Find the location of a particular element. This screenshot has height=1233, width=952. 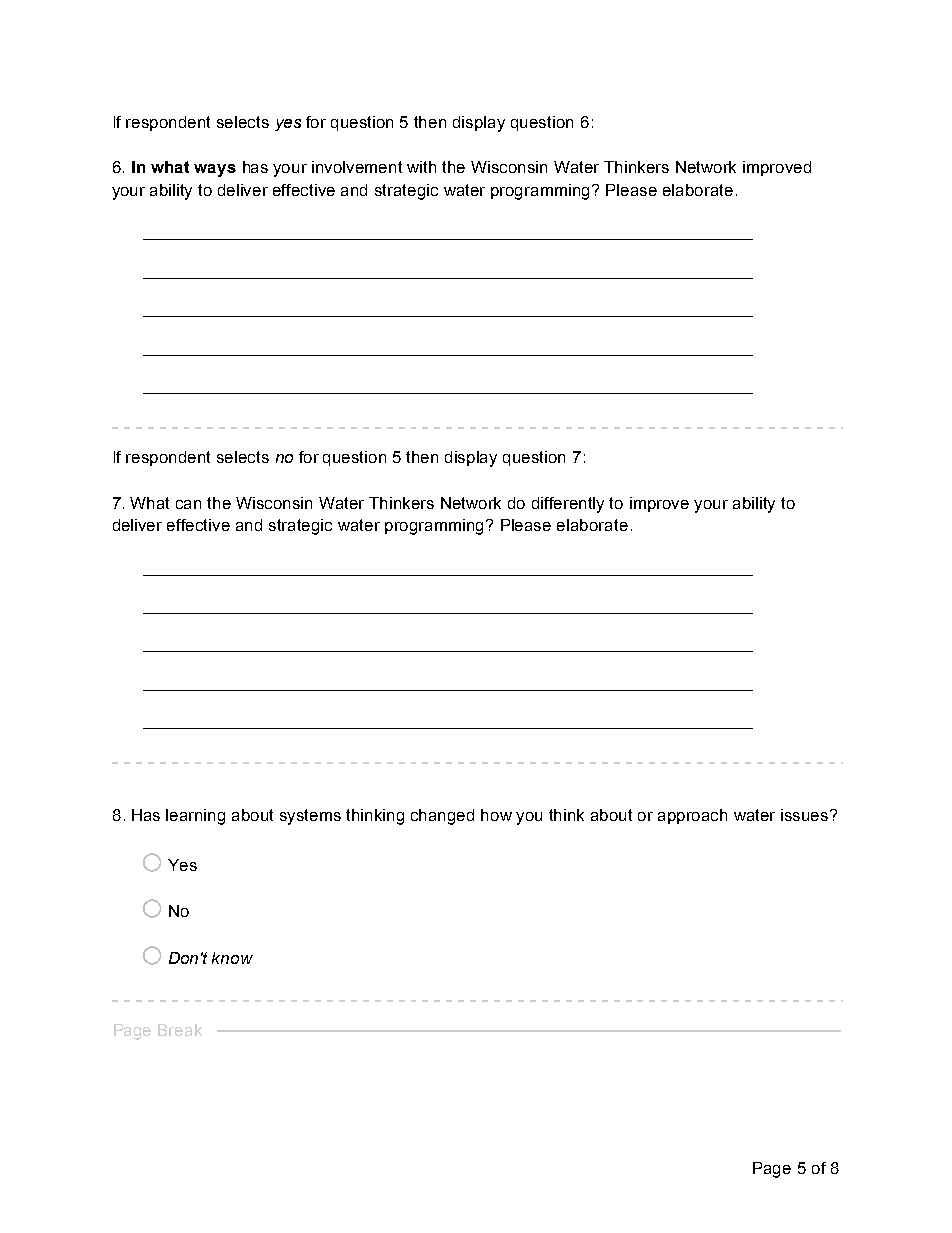

how is located at coordinates (496, 815).
